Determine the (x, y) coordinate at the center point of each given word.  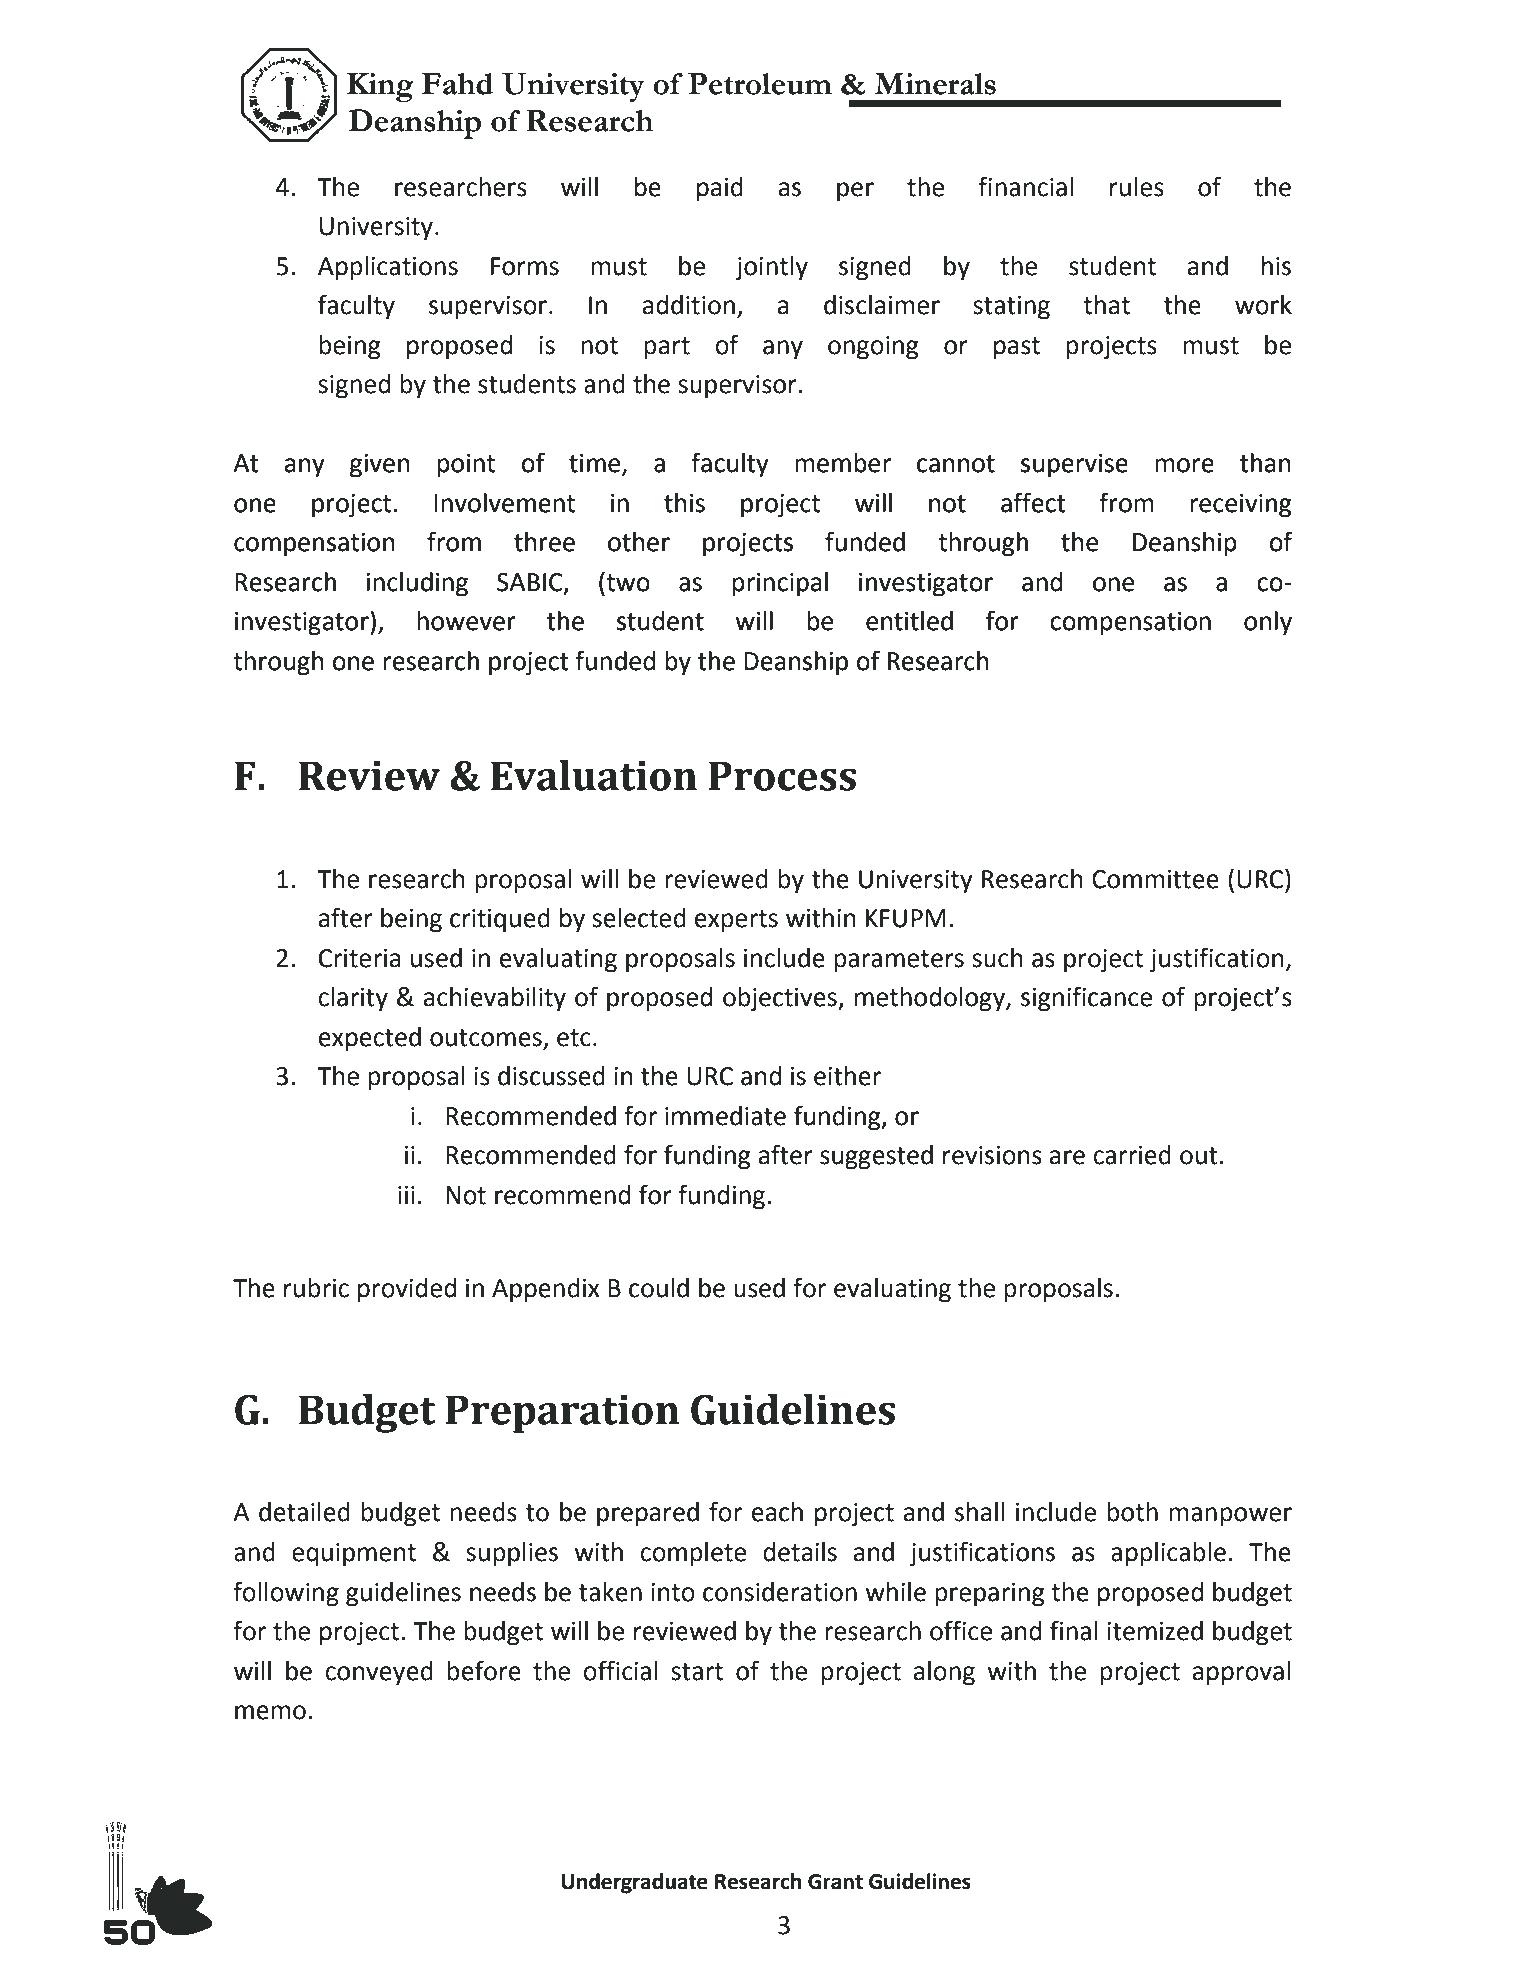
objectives (781, 999)
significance (1086, 999)
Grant (835, 1882)
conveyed (379, 1673)
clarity (353, 999)
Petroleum (760, 84)
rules (1137, 187)
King (380, 88)
